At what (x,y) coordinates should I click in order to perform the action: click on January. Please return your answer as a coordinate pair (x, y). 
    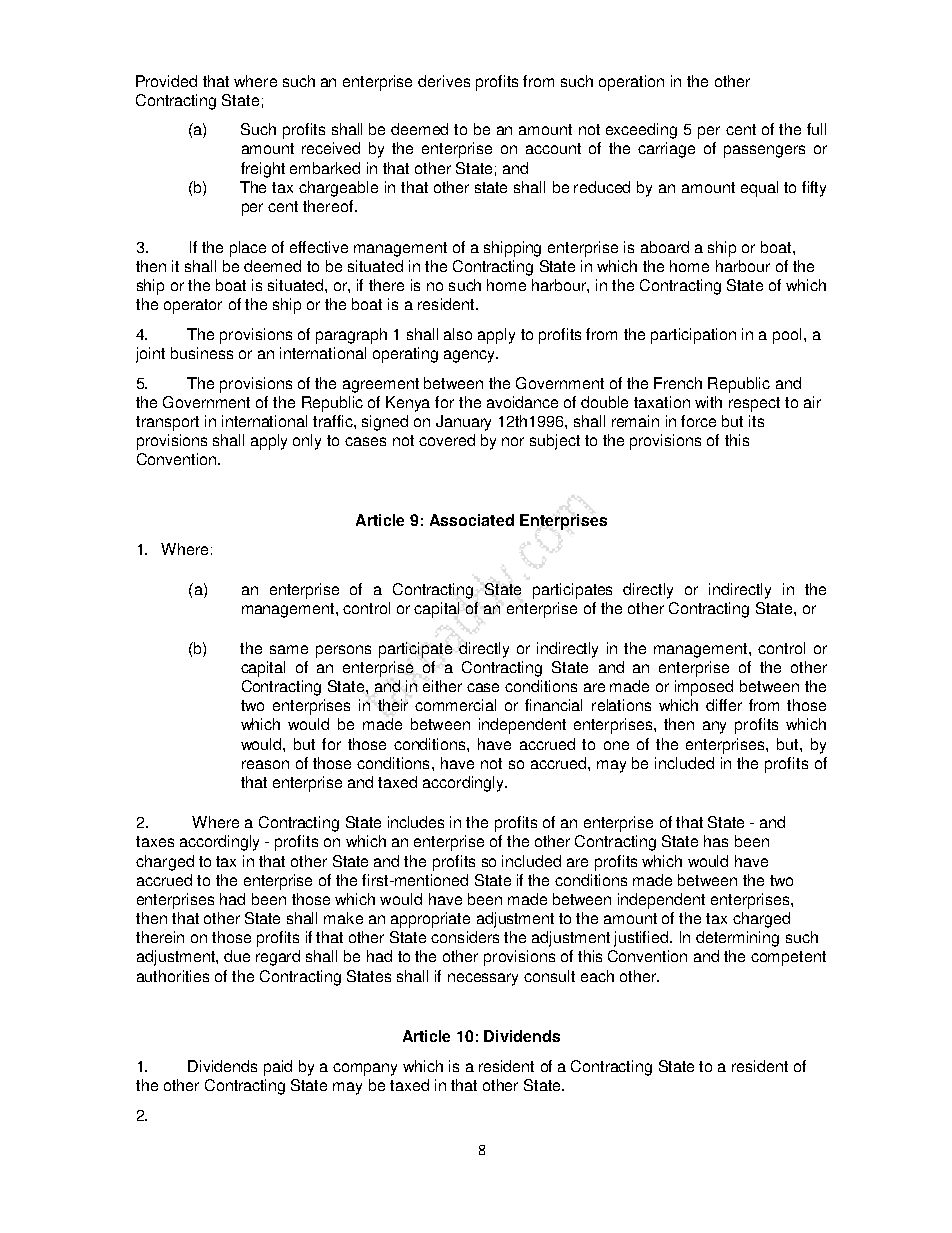
    Looking at the image, I should click on (463, 423).
